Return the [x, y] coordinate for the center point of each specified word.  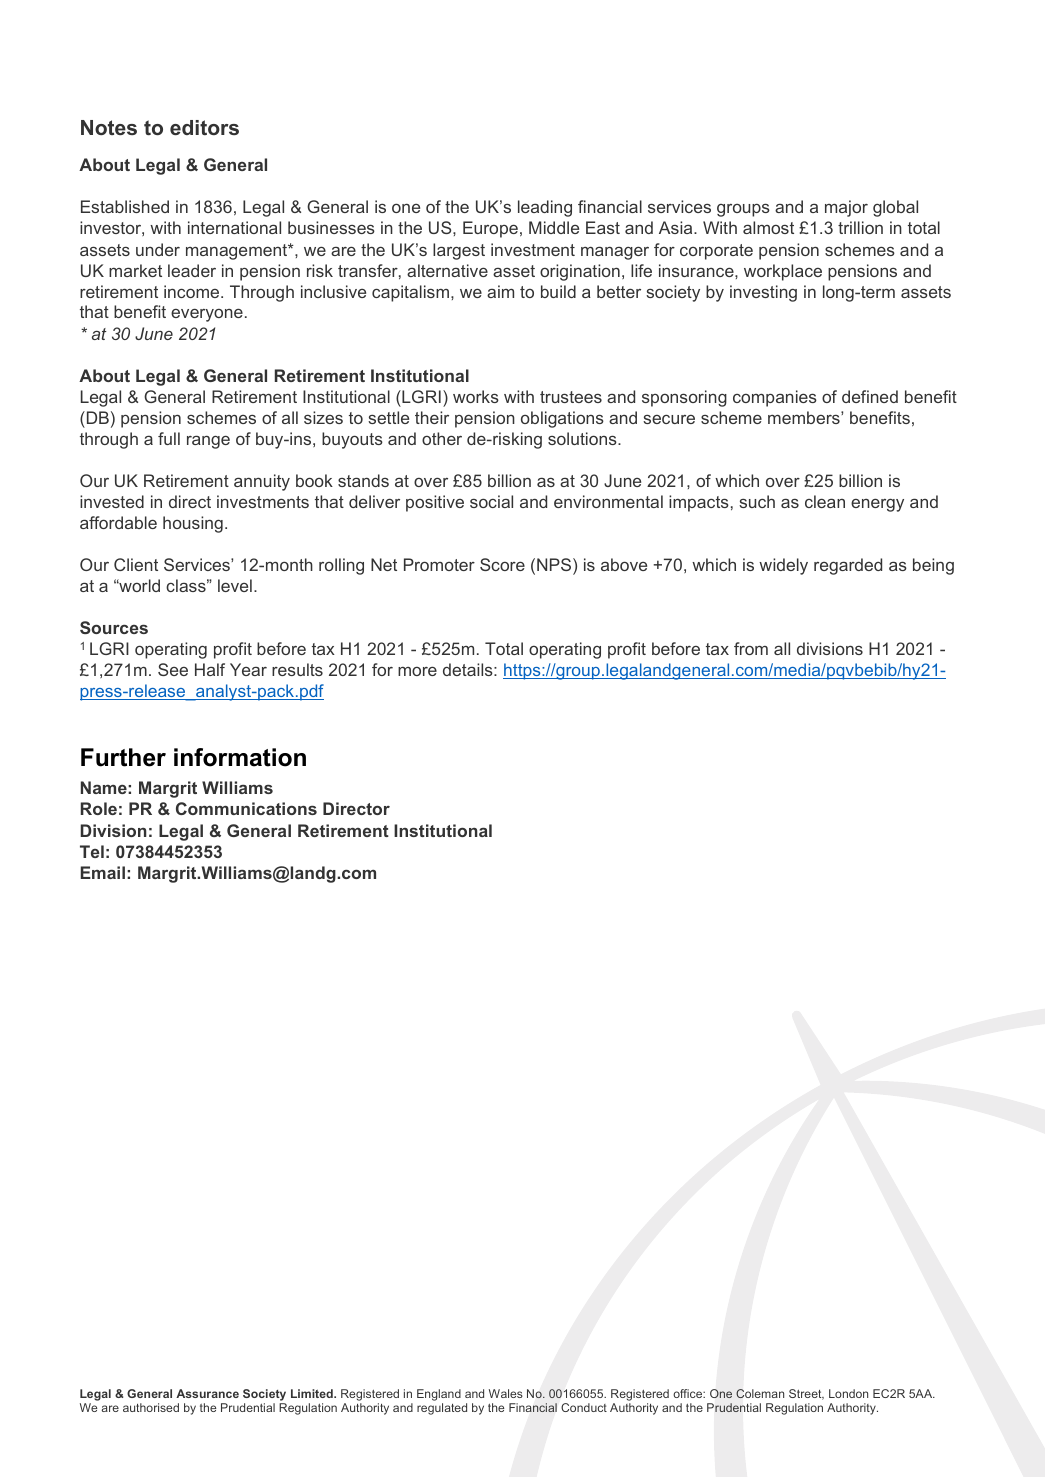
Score [502, 564]
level [235, 585]
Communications [246, 808]
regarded [848, 566]
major [846, 208]
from [751, 648]
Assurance [207, 1393]
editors [204, 127]
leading [545, 208]
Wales [506, 1393]
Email [103, 872]
